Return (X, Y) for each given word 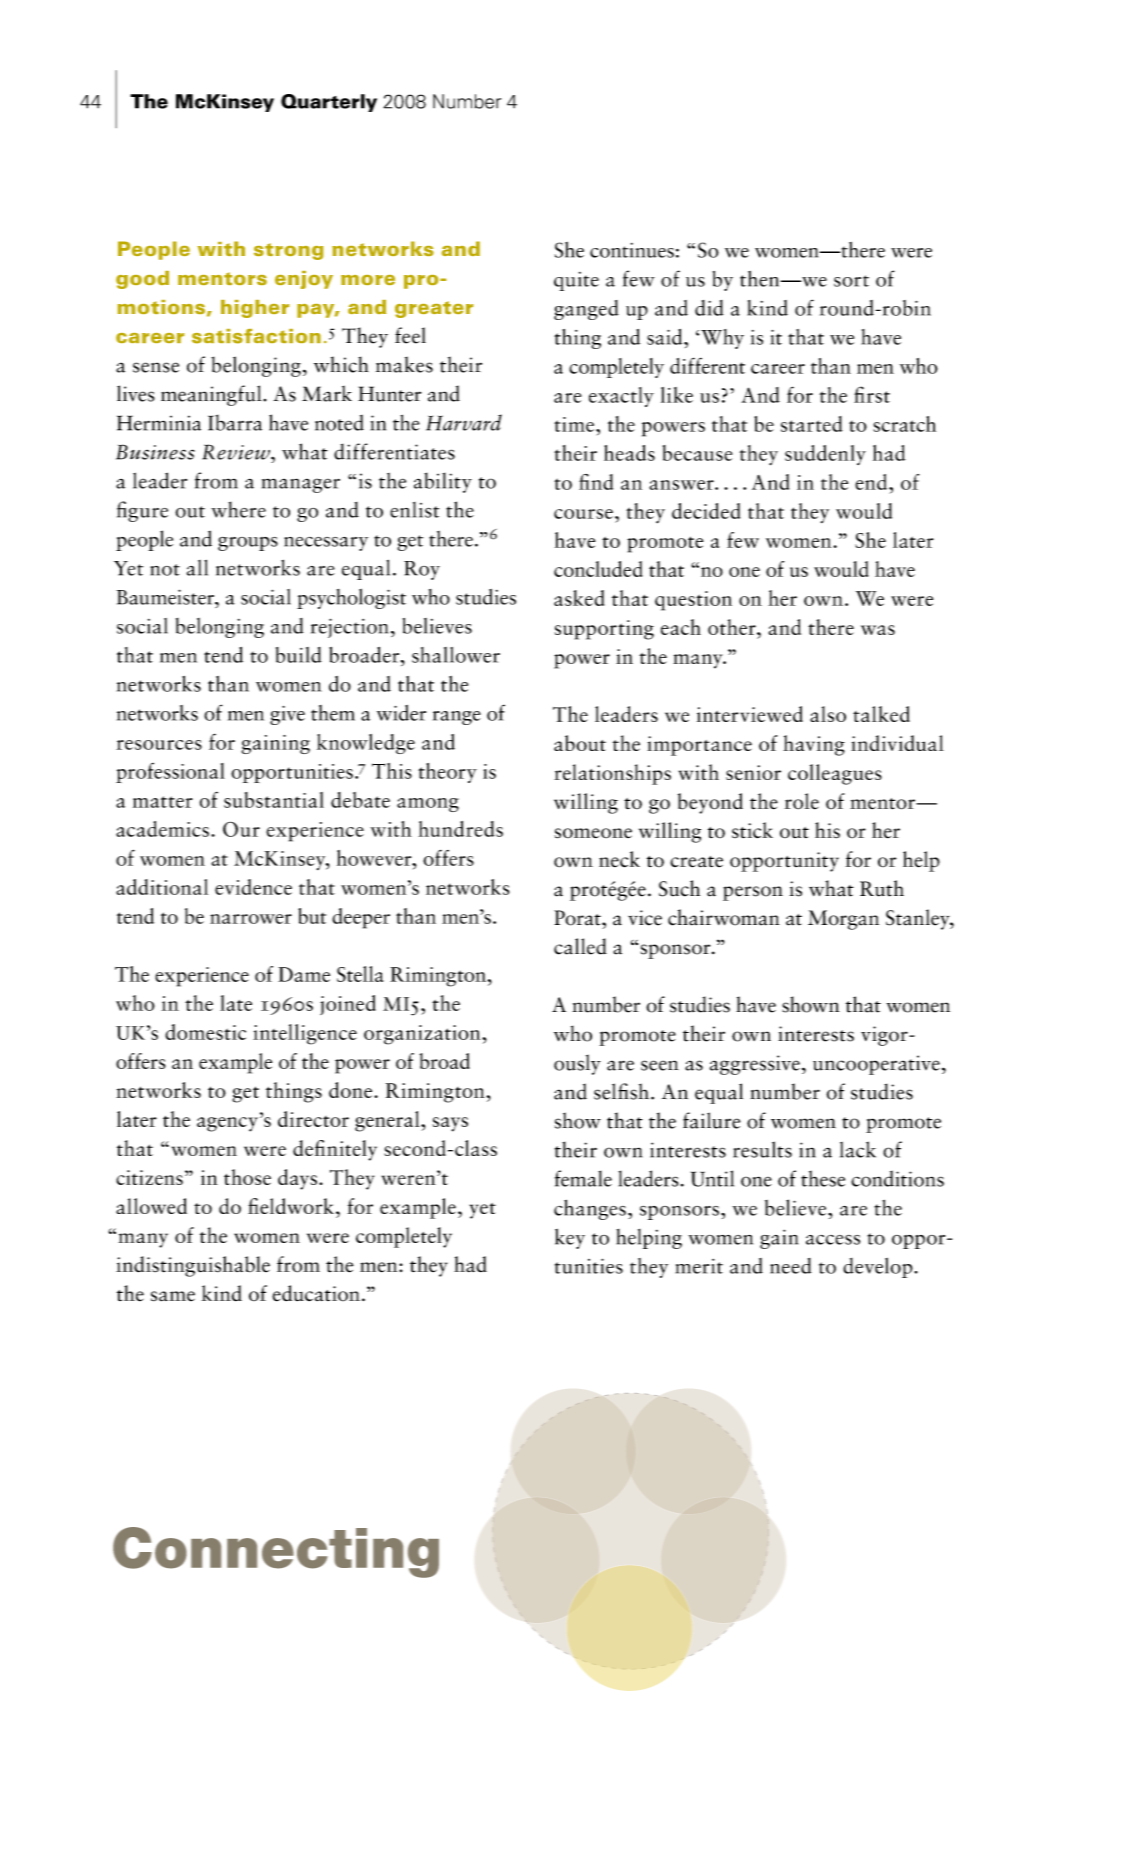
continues (632, 250)
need (790, 1266)
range (457, 718)
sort (851, 281)
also (828, 714)
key (570, 1238)
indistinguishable (193, 1266)
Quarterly (329, 103)
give (287, 715)
